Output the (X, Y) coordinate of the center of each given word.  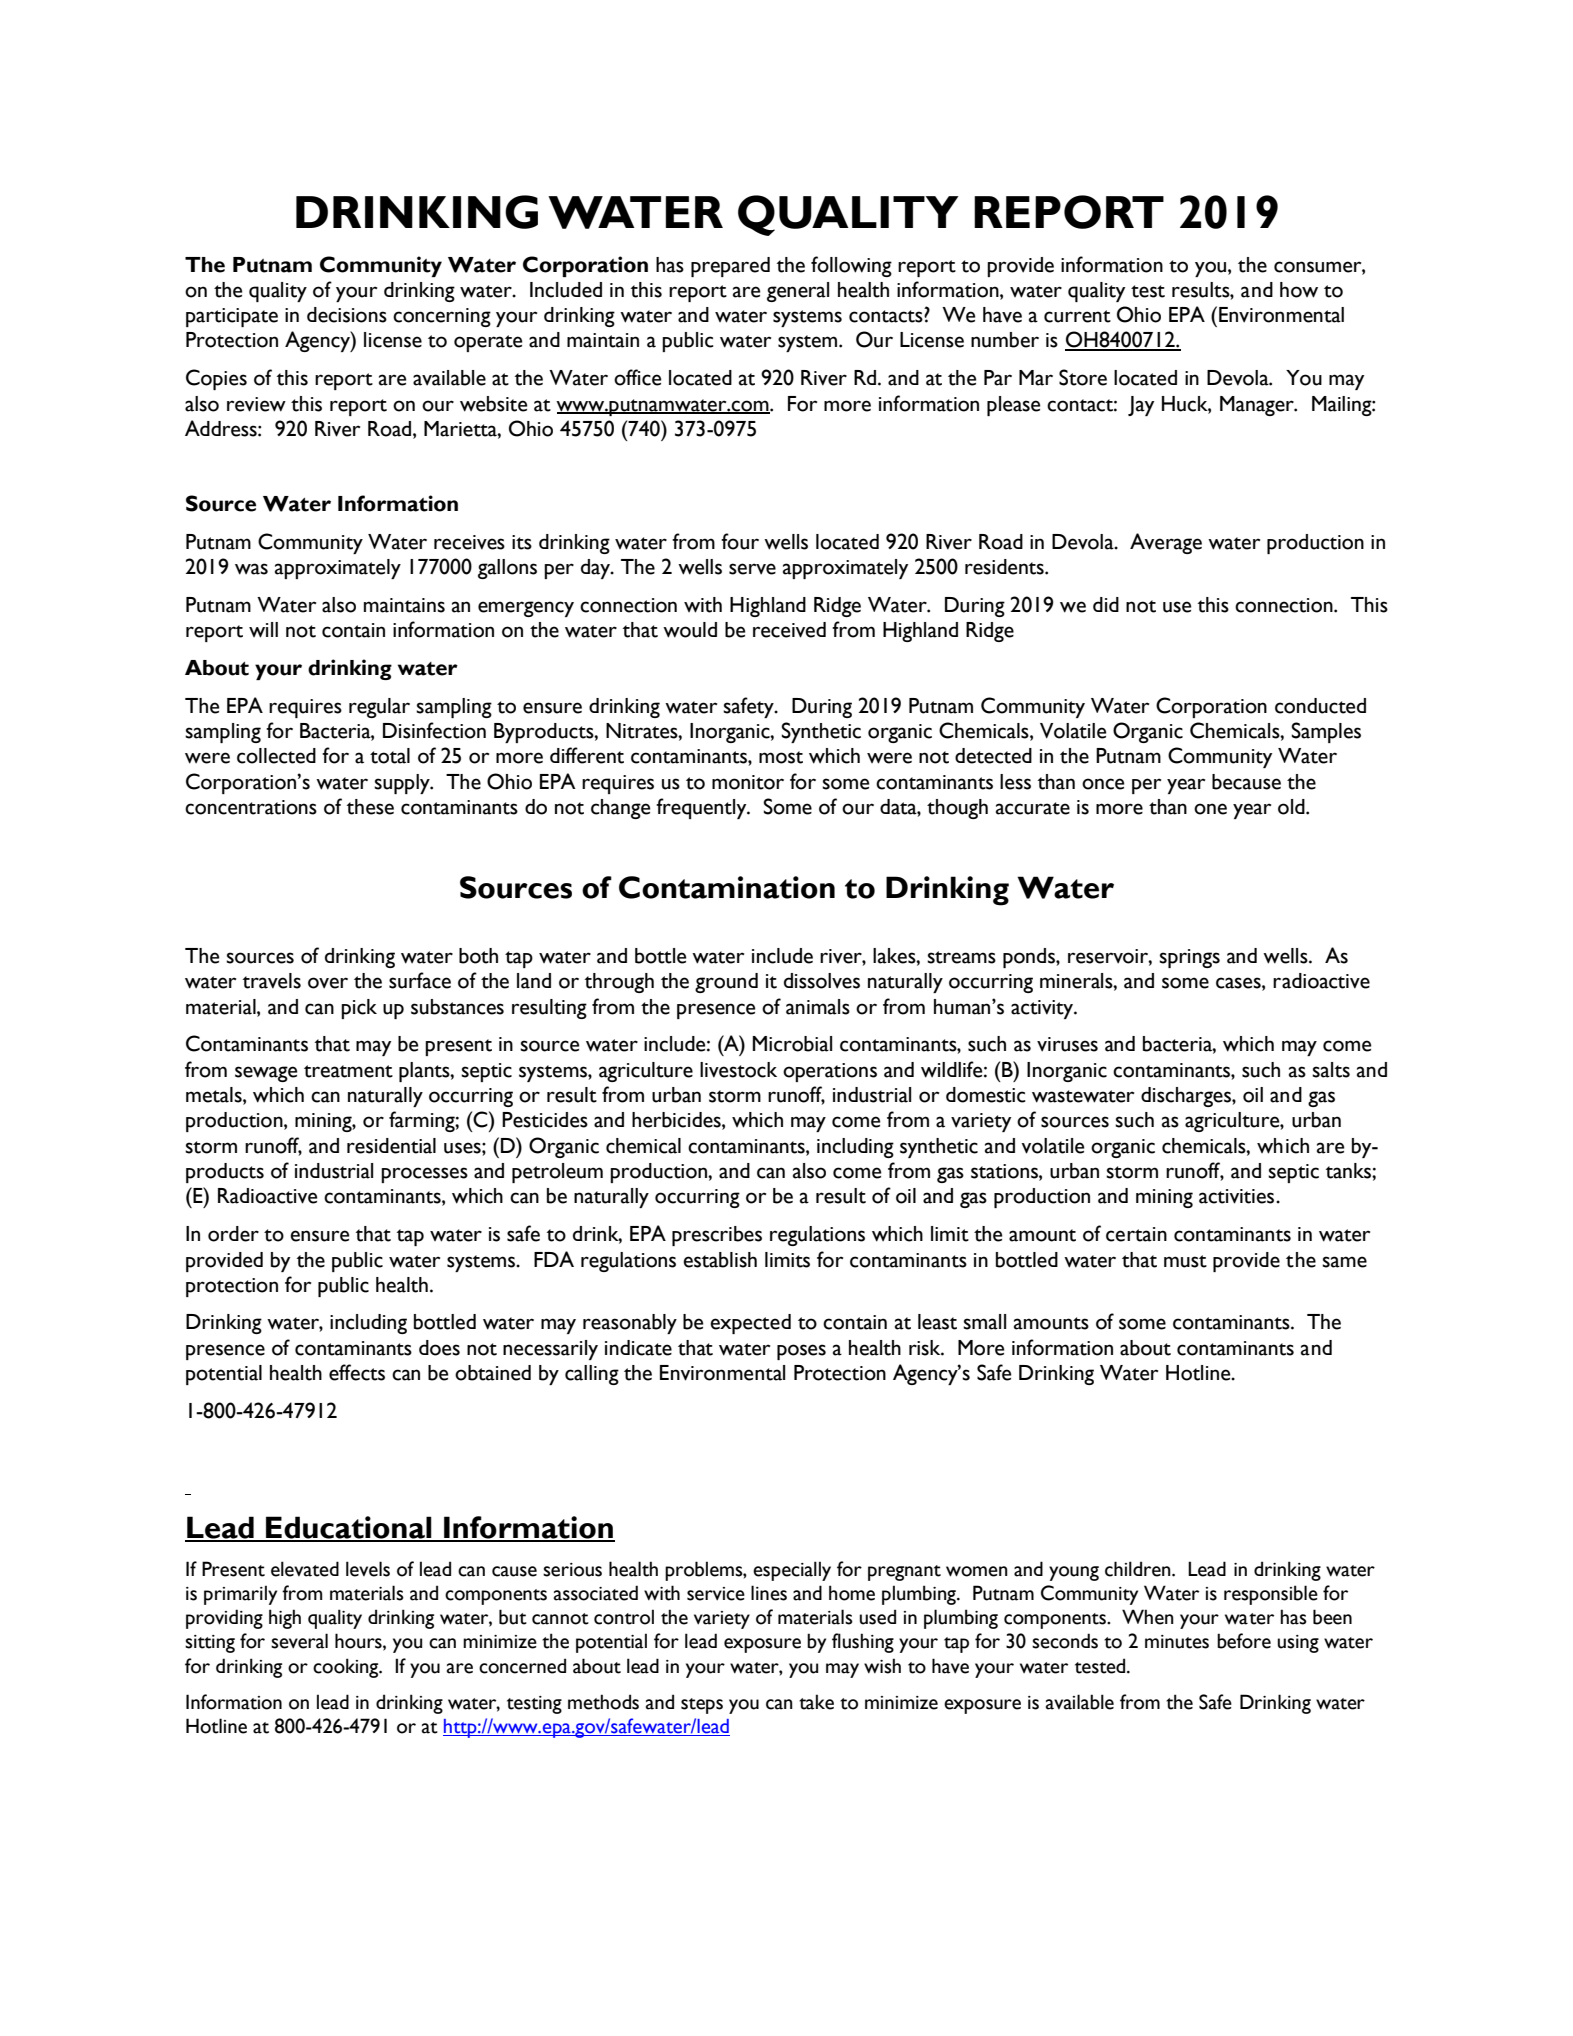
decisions (347, 315)
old (1292, 807)
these (370, 807)
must (1185, 1261)
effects (357, 1372)
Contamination (727, 887)
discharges (1187, 1097)
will (263, 630)
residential (391, 1146)
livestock (738, 1070)
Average (1166, 543)
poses (801, 1352)
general (798, 292)
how (1299, 290)
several (299, 1641)
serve (752, 569)
